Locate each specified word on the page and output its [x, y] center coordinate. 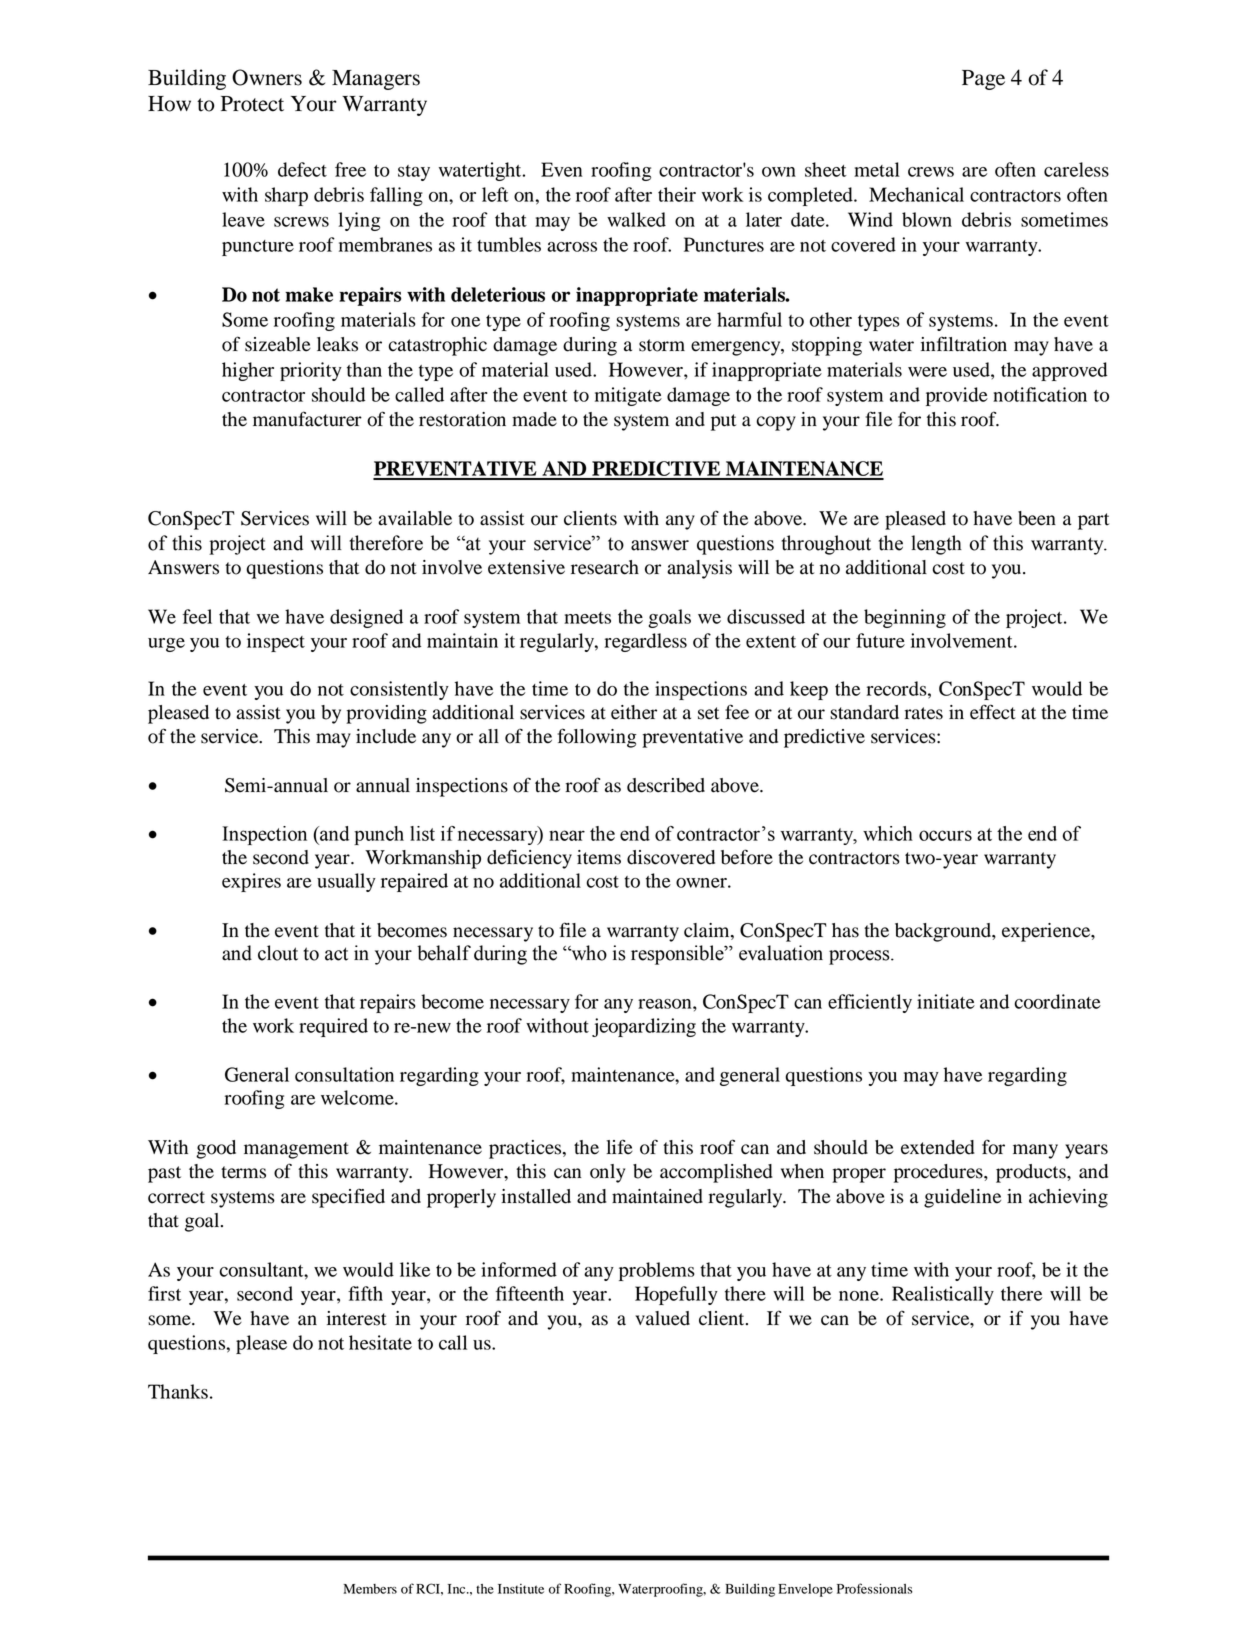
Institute [521, 1589]
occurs [945, 835]
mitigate [628, 396]
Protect [252, 104]
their [677, 194]
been [1037, 518]
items [599, 857]
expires [251, 882]
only [607, 1173]
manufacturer [307, 419]
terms [243, 1172]
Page [983, 80]
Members [370, 1589]
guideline [962, 1198]
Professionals [874, 1588]
